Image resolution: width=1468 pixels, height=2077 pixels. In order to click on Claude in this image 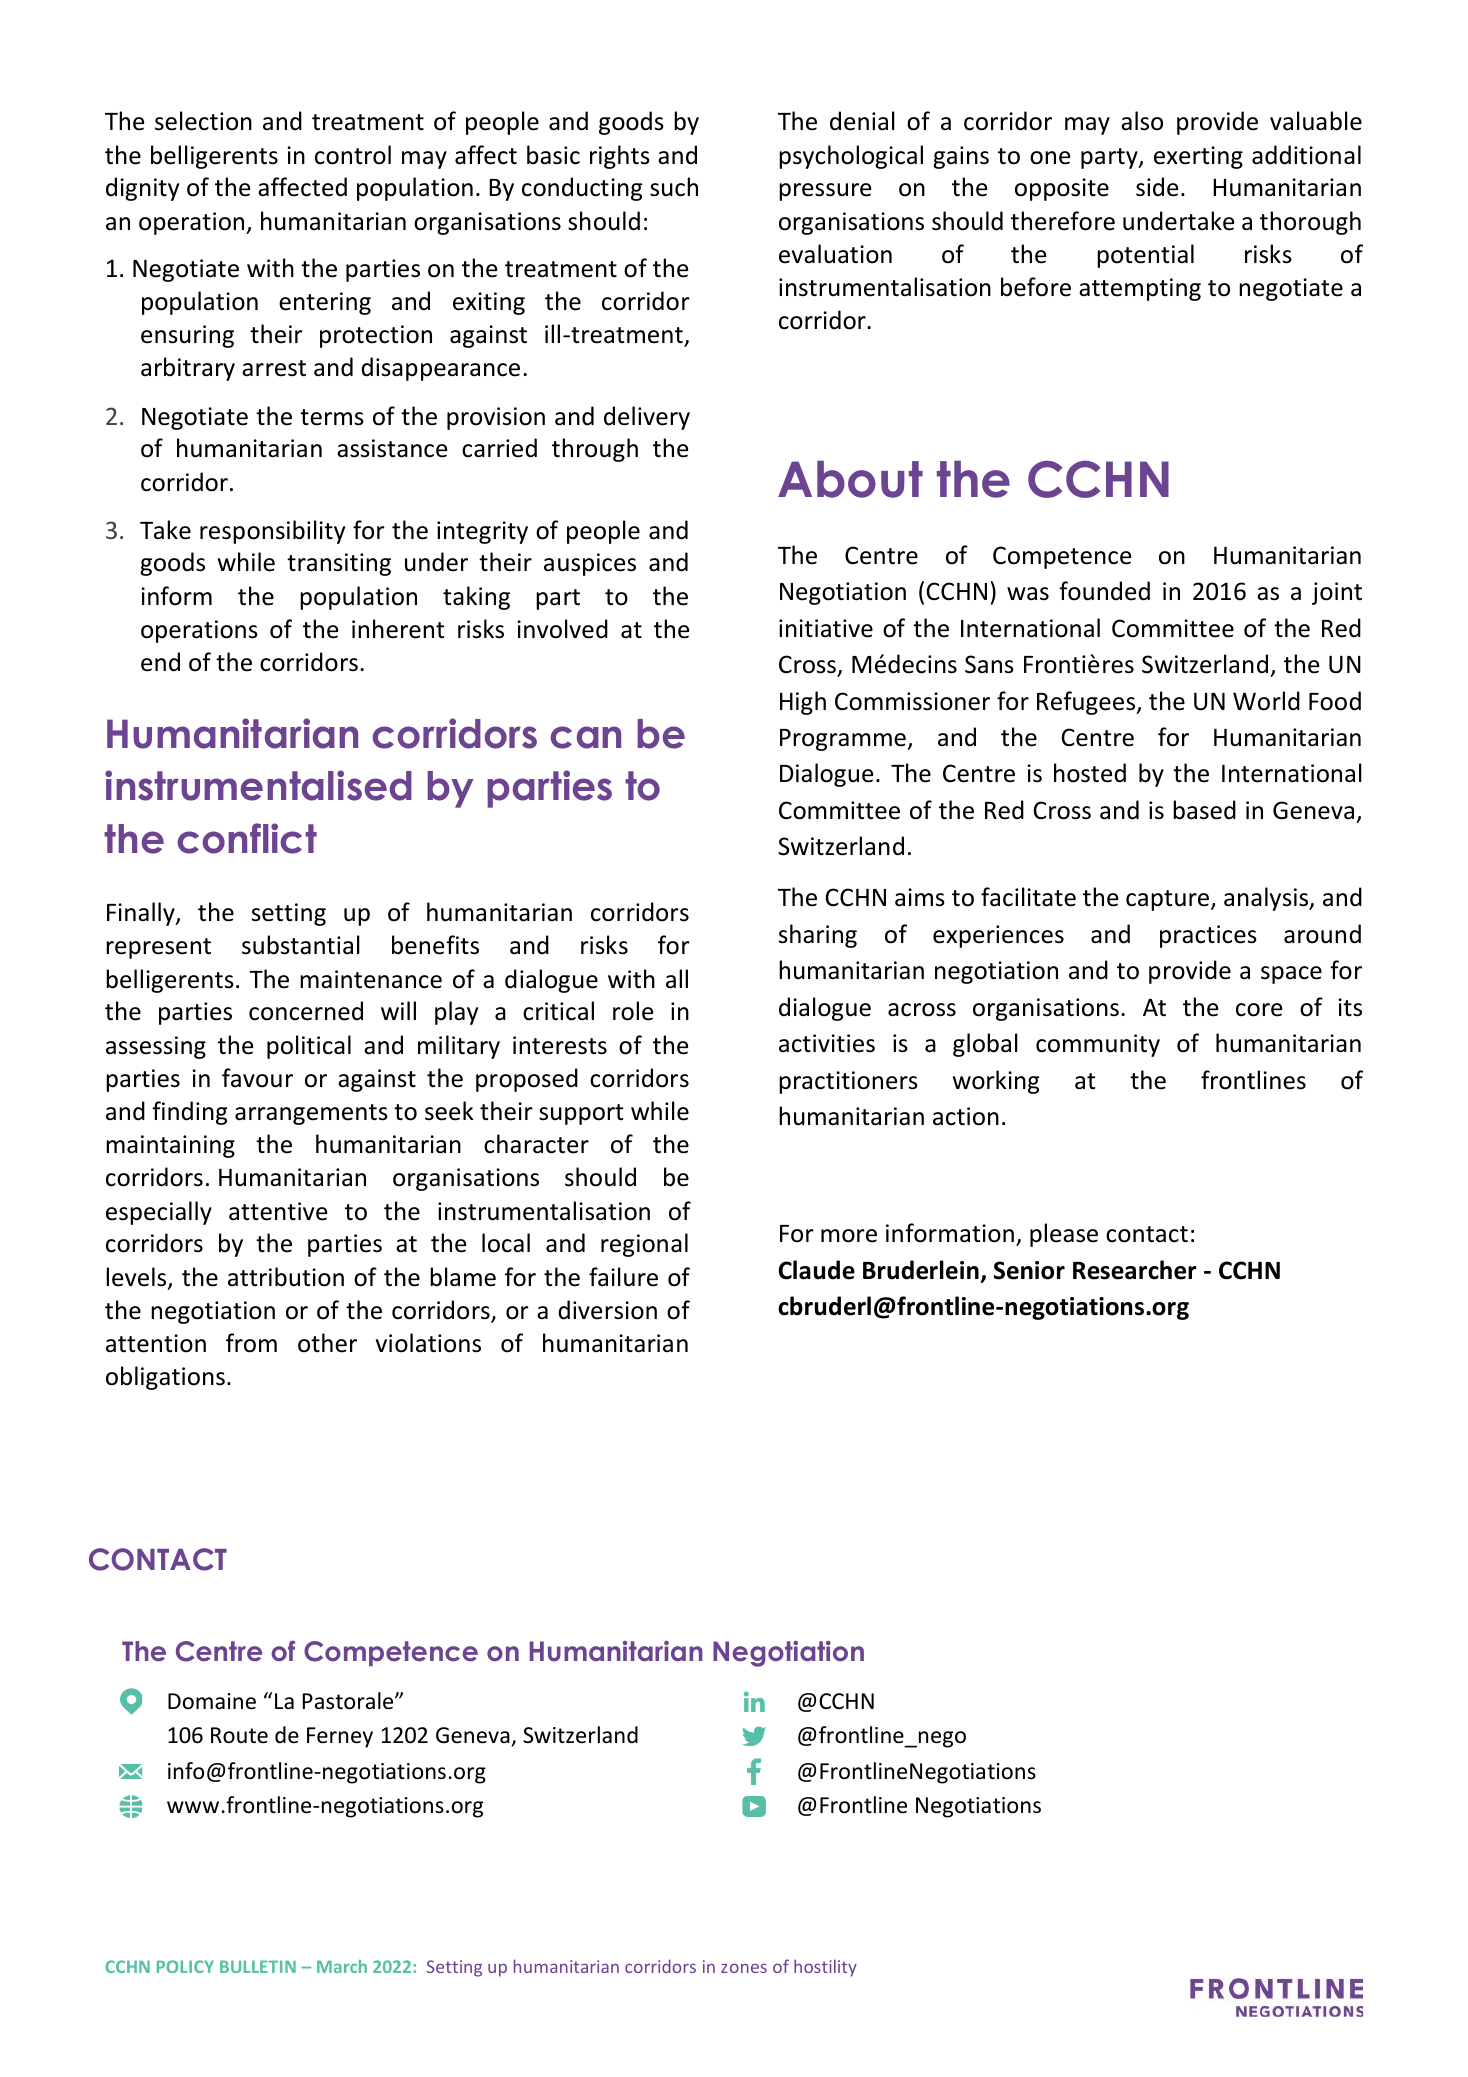, I will do `click(817, 1270)`.
